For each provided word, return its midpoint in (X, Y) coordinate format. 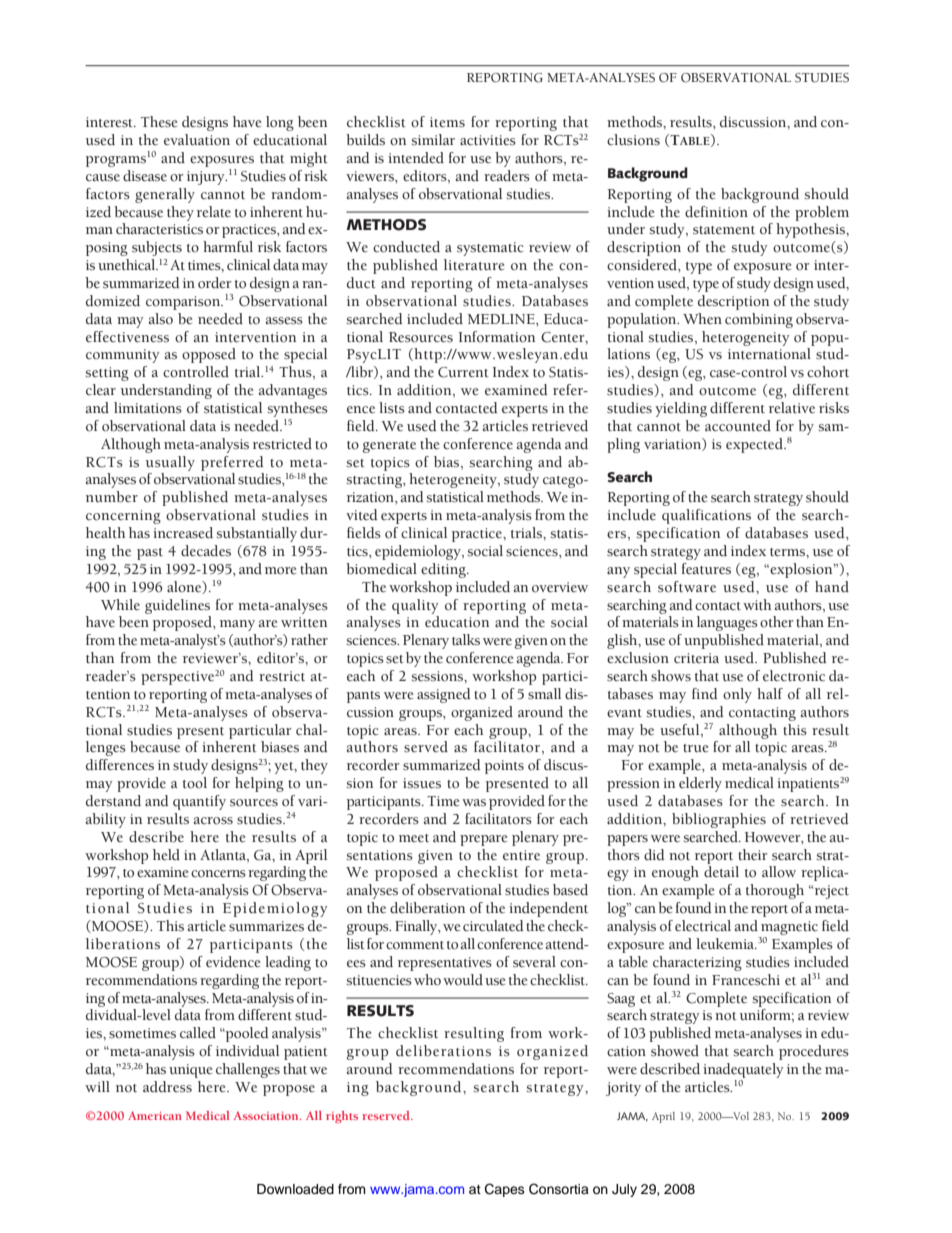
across (213, 821)
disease (145, 176)
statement (724, 230)
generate (389, 447)
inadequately (743, 1070)
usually (170, 463)
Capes (505, 1190)
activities (488, 140)
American (155, 1115)
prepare (483, 840)
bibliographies (719, 820)
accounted (738, 426)
